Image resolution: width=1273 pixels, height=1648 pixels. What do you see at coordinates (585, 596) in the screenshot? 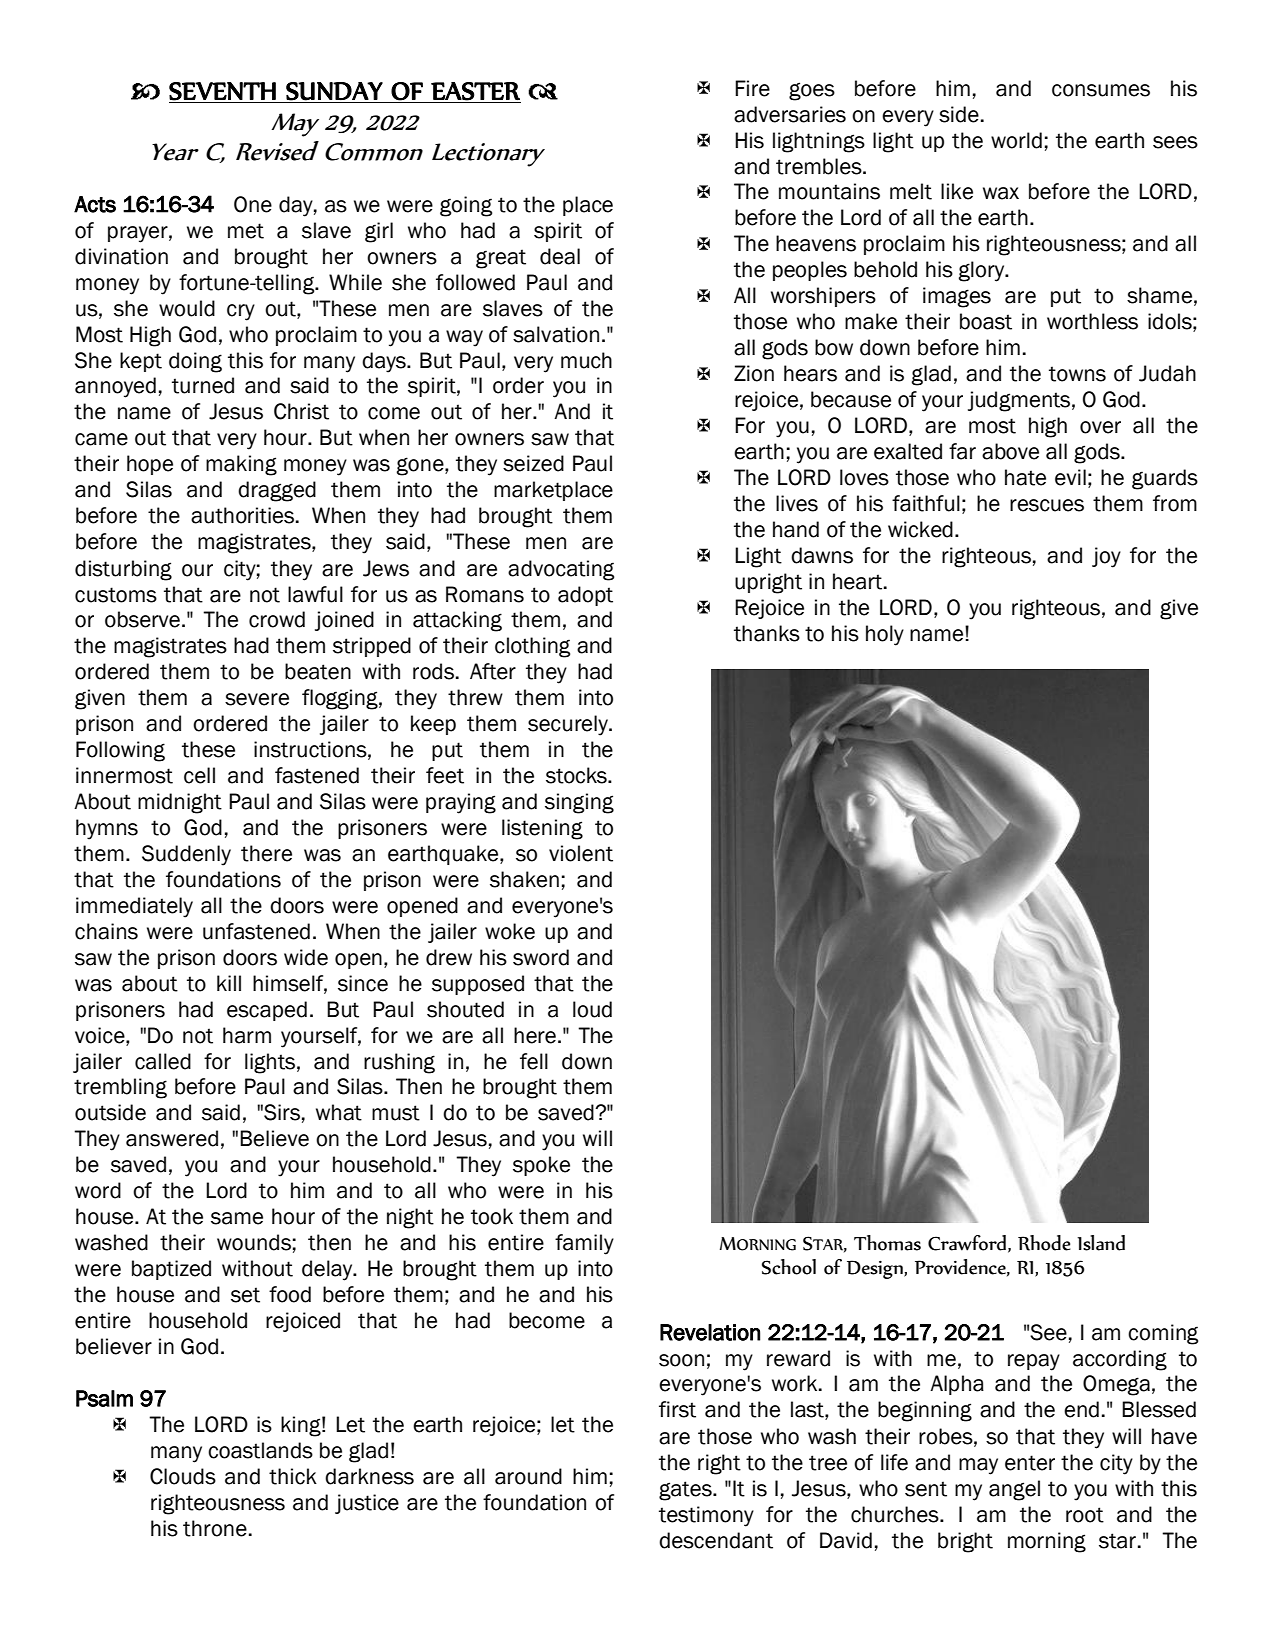
I see `adopt` at bounding box center [585, 596].
